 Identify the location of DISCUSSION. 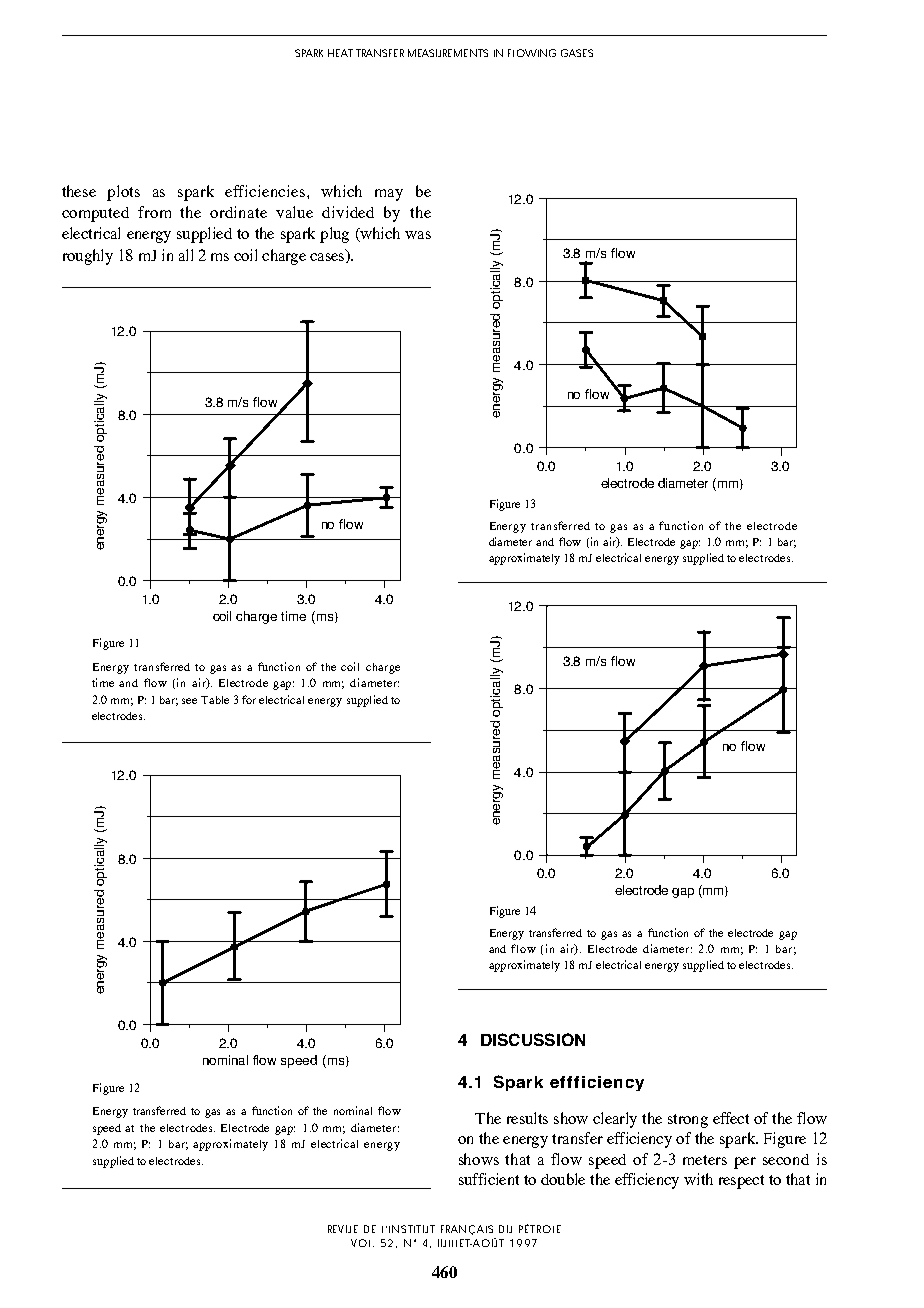
(533, 1039).
